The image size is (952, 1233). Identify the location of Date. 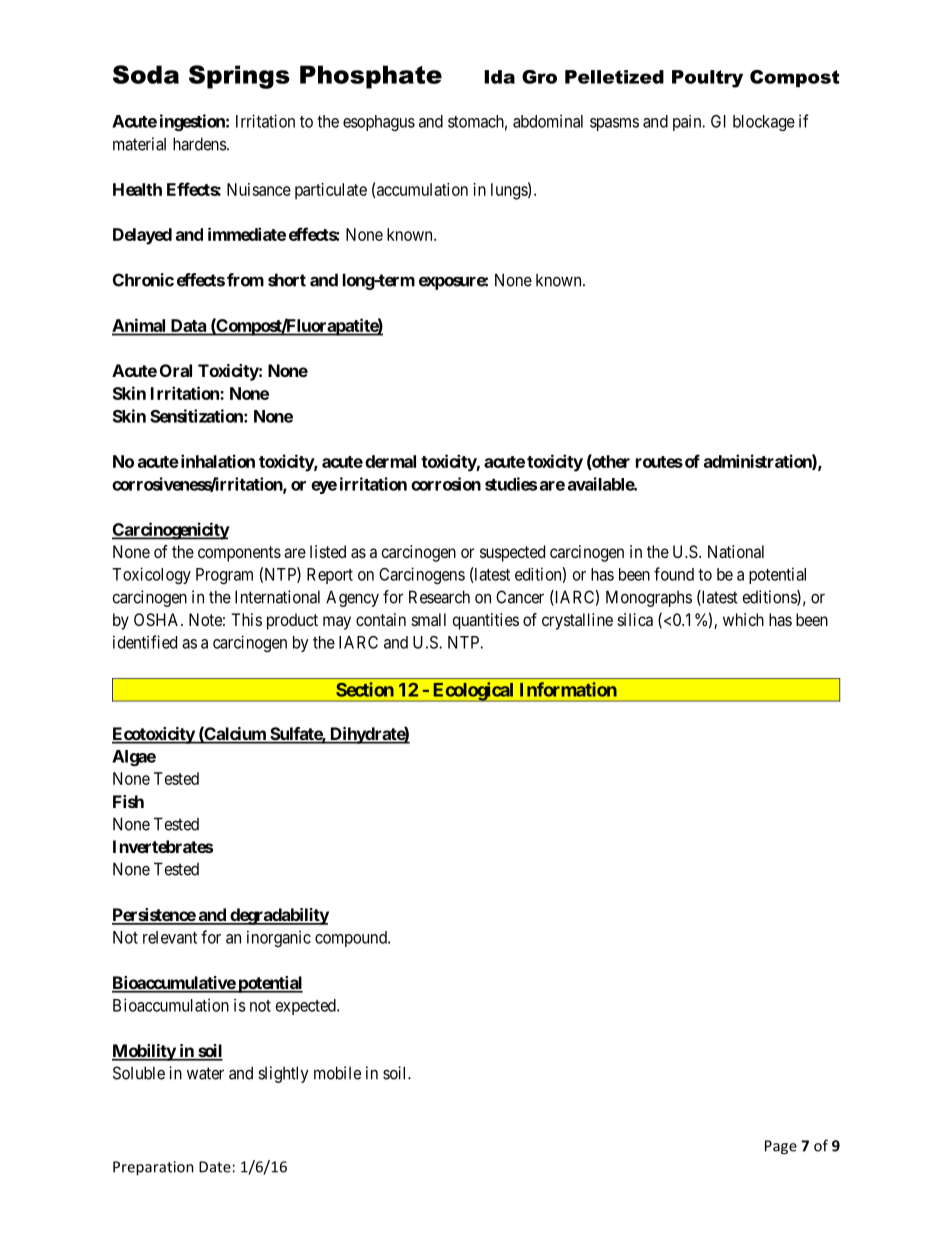
(215, 1167).
